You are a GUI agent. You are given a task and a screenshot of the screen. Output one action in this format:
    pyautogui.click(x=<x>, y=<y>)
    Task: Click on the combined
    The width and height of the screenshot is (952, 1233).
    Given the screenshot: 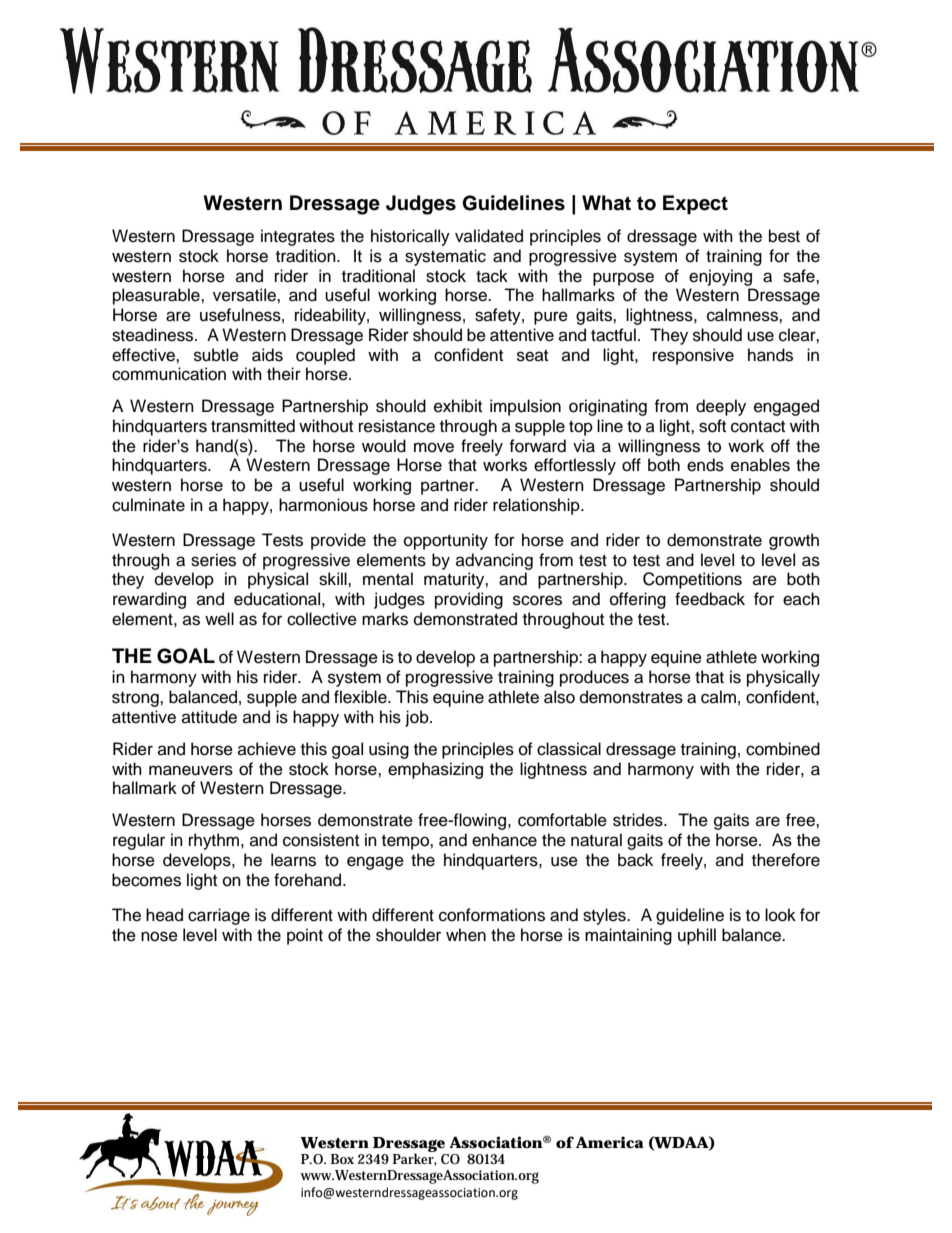 What is the action you would take?
    pyautogui.click(x=783, y=749)
